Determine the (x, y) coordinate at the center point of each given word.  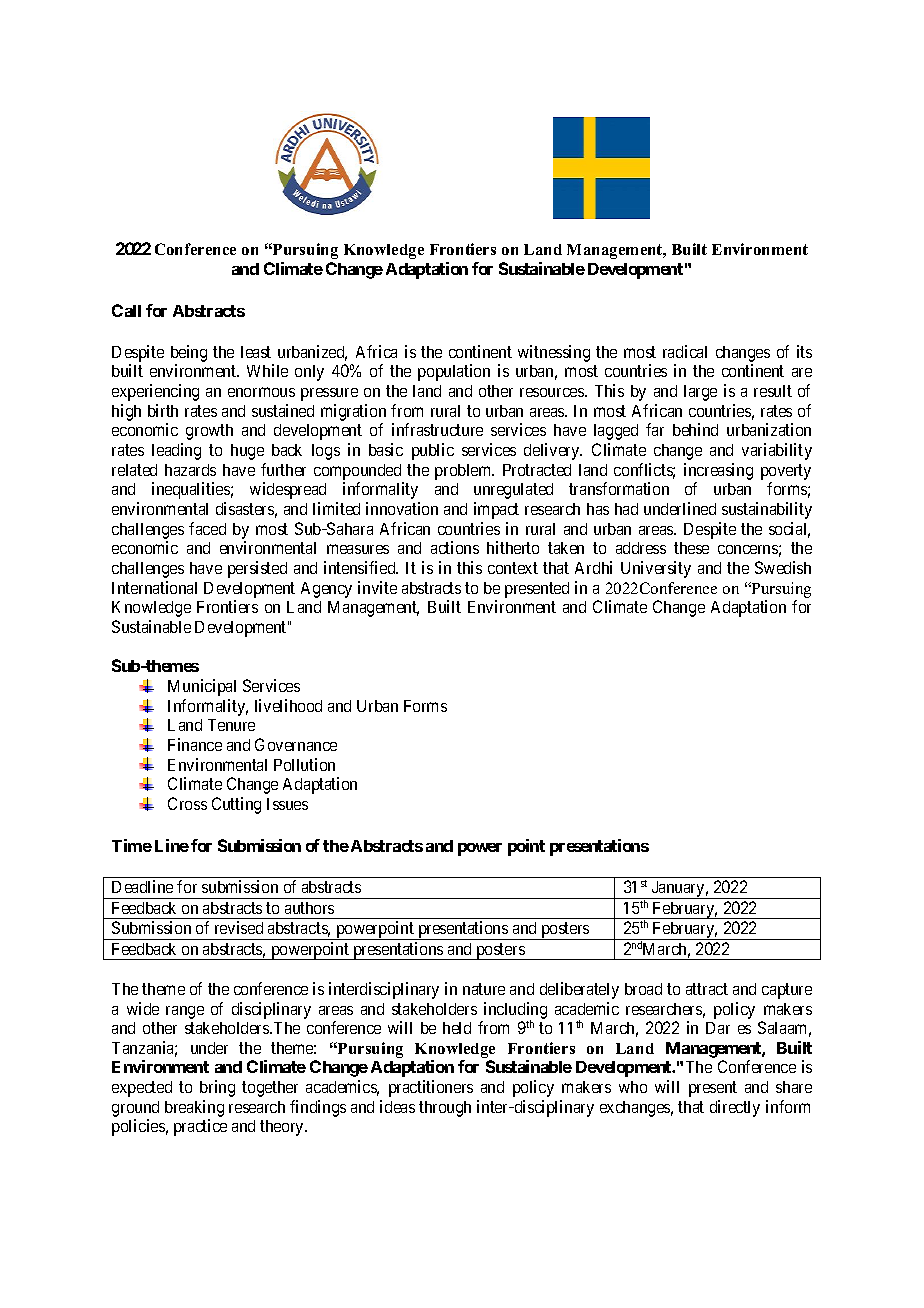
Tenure (231, 725)
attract (707, 989)
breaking (194, 1110)
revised (239, 927)
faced (207, 528)
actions (455, 547)
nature (484, 989)
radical (685, 351)
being (189, 355)
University (656, 569)
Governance (296, 744)
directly (735, 1108)
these (691, 548)
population (454, 372)
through (445, 1109)
